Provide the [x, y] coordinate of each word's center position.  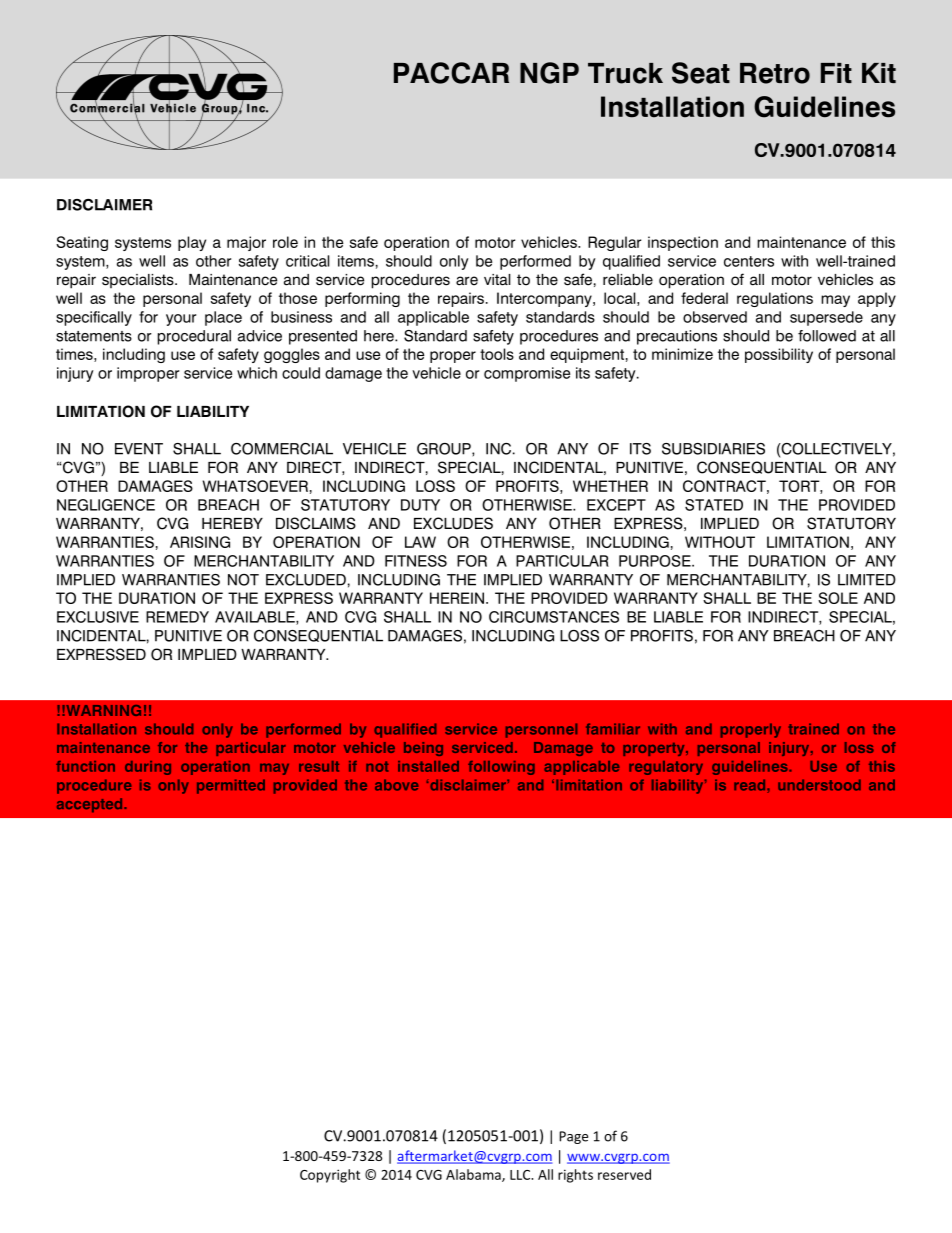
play [192, 243]
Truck [625, 73]
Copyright [330, 1176]
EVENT [139, 449]
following [501, 768]
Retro [775, 73]
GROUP [445, 449]
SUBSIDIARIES [713, 449]
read [751, 786]
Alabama [474, 1175]
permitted [231, 786]
